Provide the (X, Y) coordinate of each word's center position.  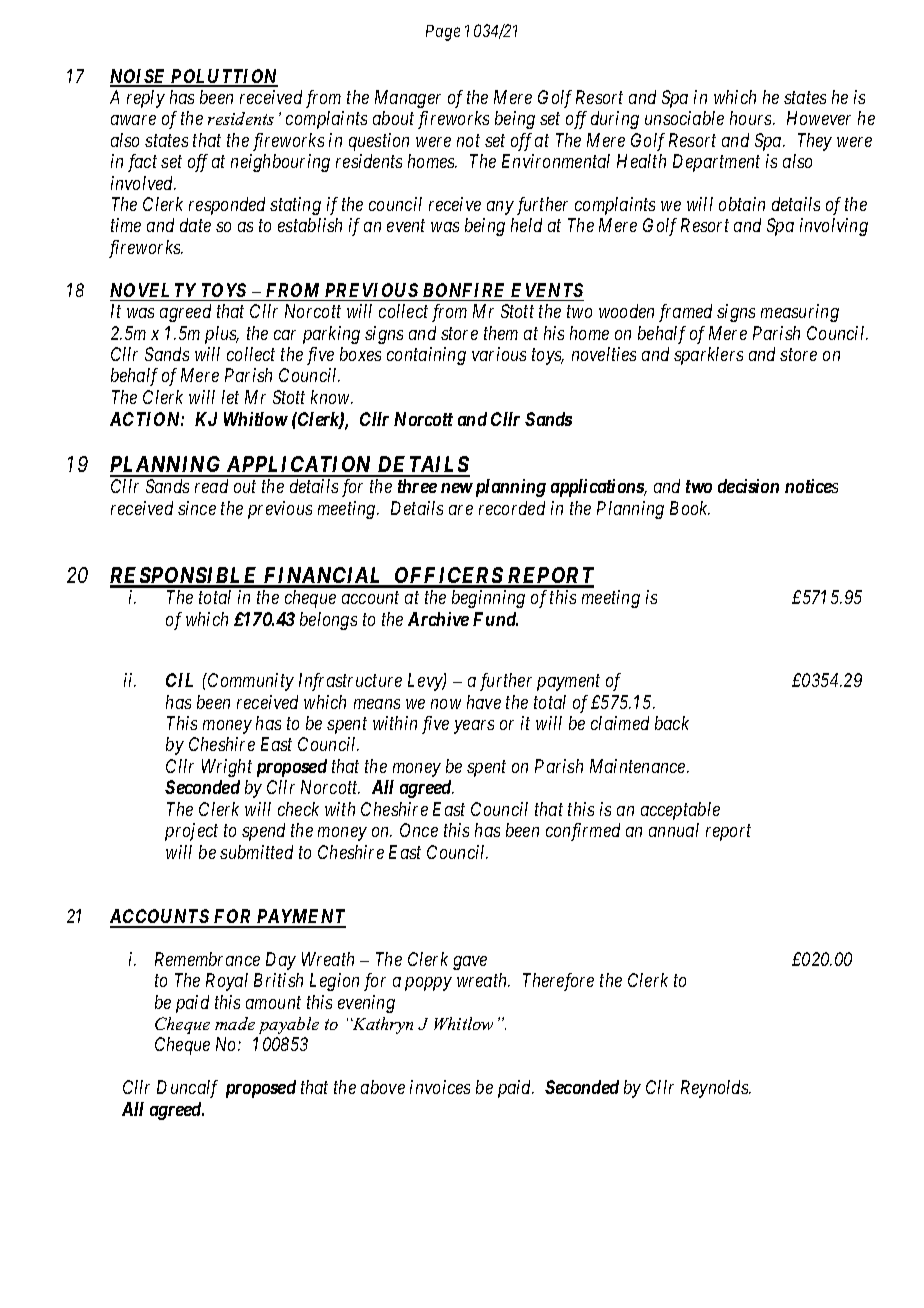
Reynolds (715, 1089)
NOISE (139, 77)
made (235, 1023)
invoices (440, 1087)
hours (752, 118)
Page (443, 33)
